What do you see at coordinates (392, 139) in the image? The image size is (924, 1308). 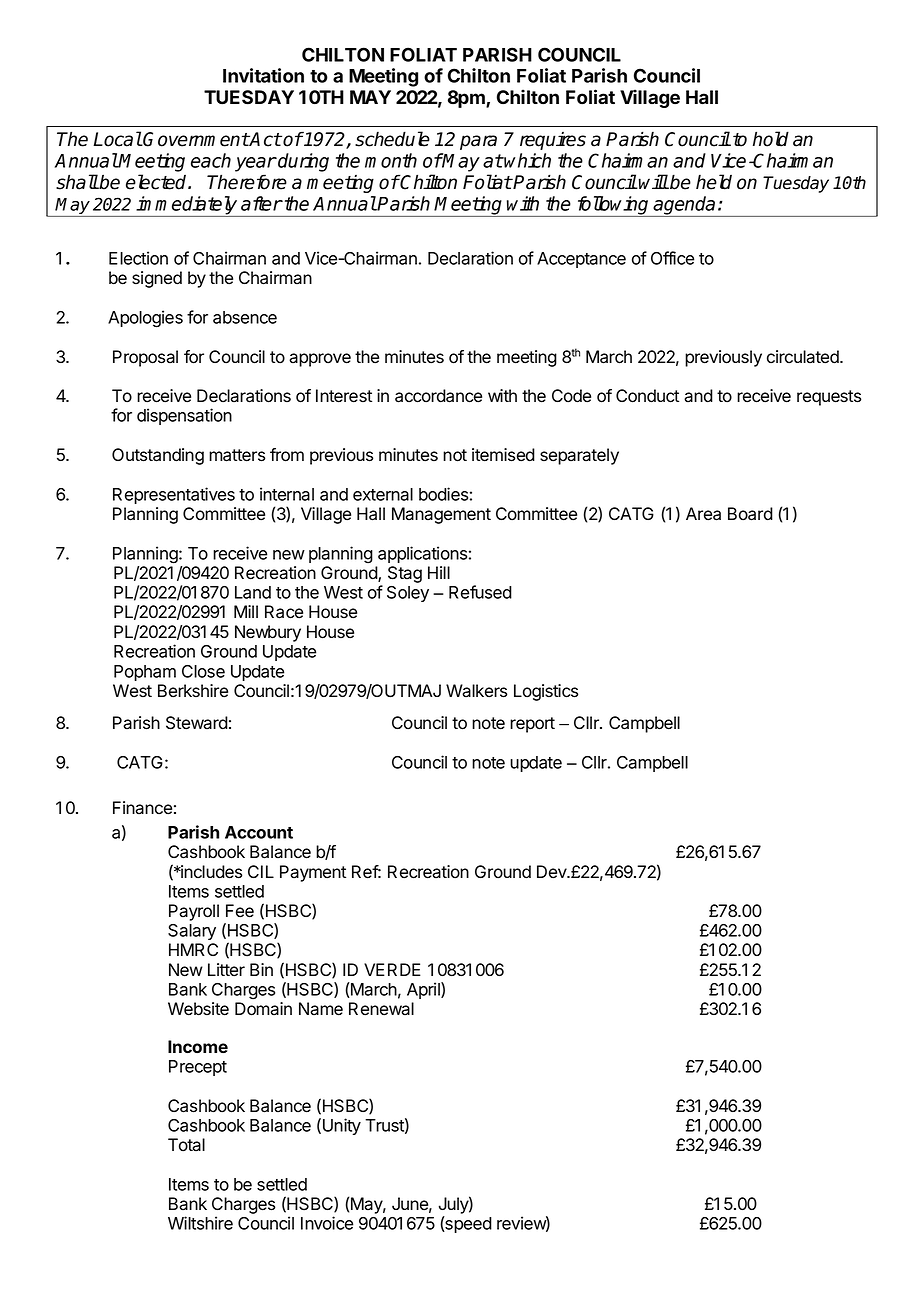 I see `schedule` at bounding box center [392, 139].
